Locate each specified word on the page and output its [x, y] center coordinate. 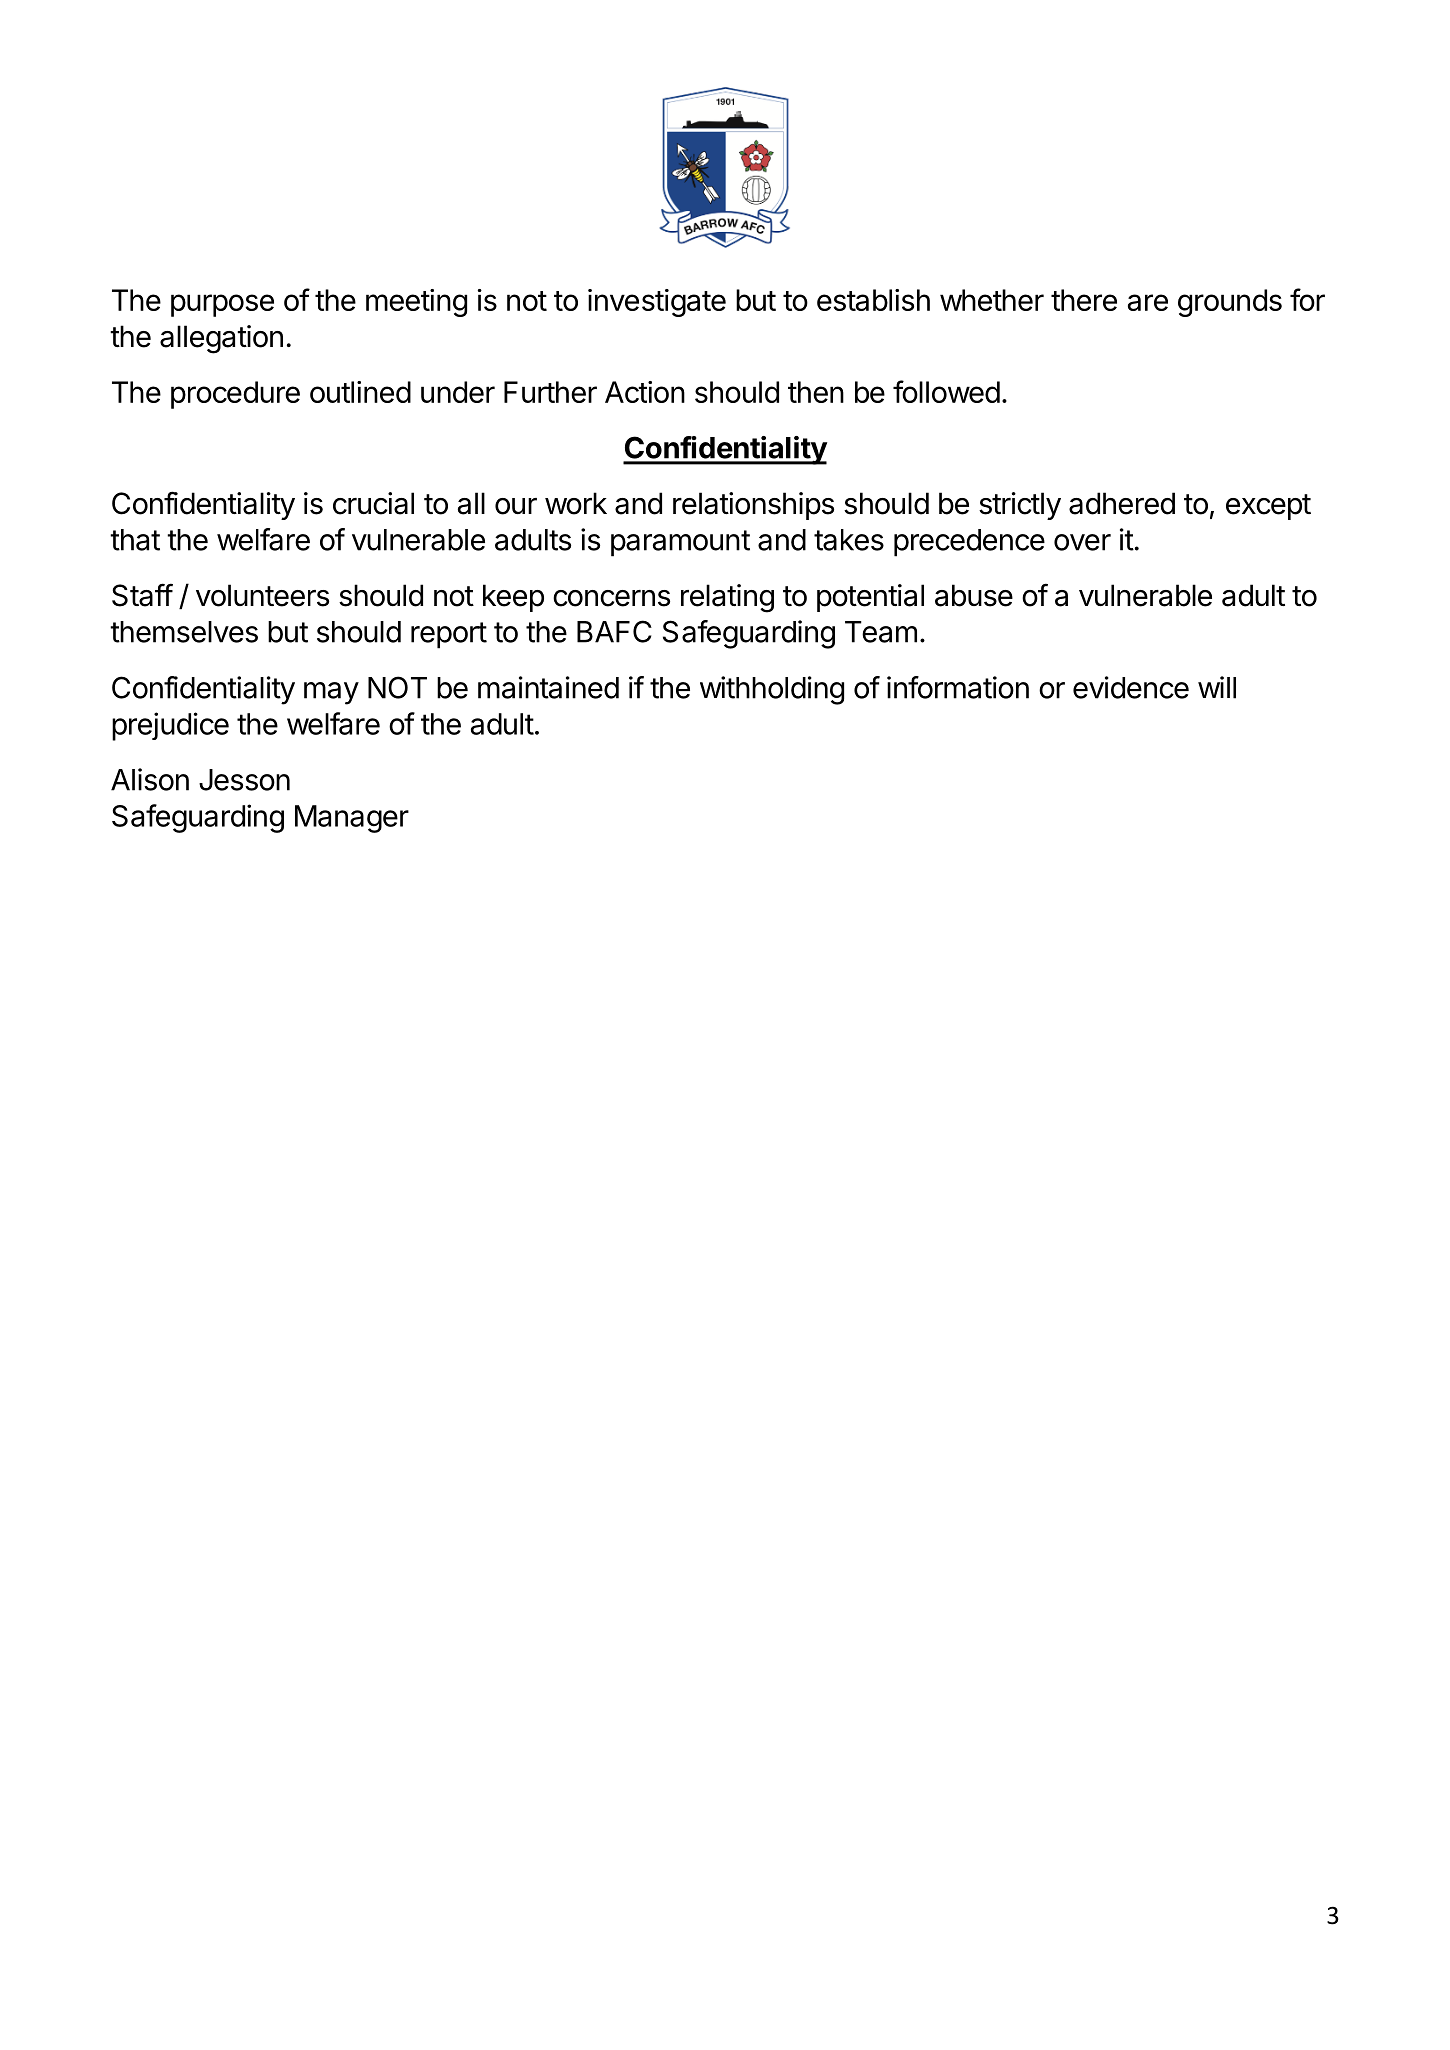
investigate [657, 303]
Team [881, 632]
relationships [753, 506]
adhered [1122, 503]
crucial [373, 503]
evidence [1131, 687]
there [1084, 300]
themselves [184, 632]
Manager [352, 819]
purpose [222, 305]
